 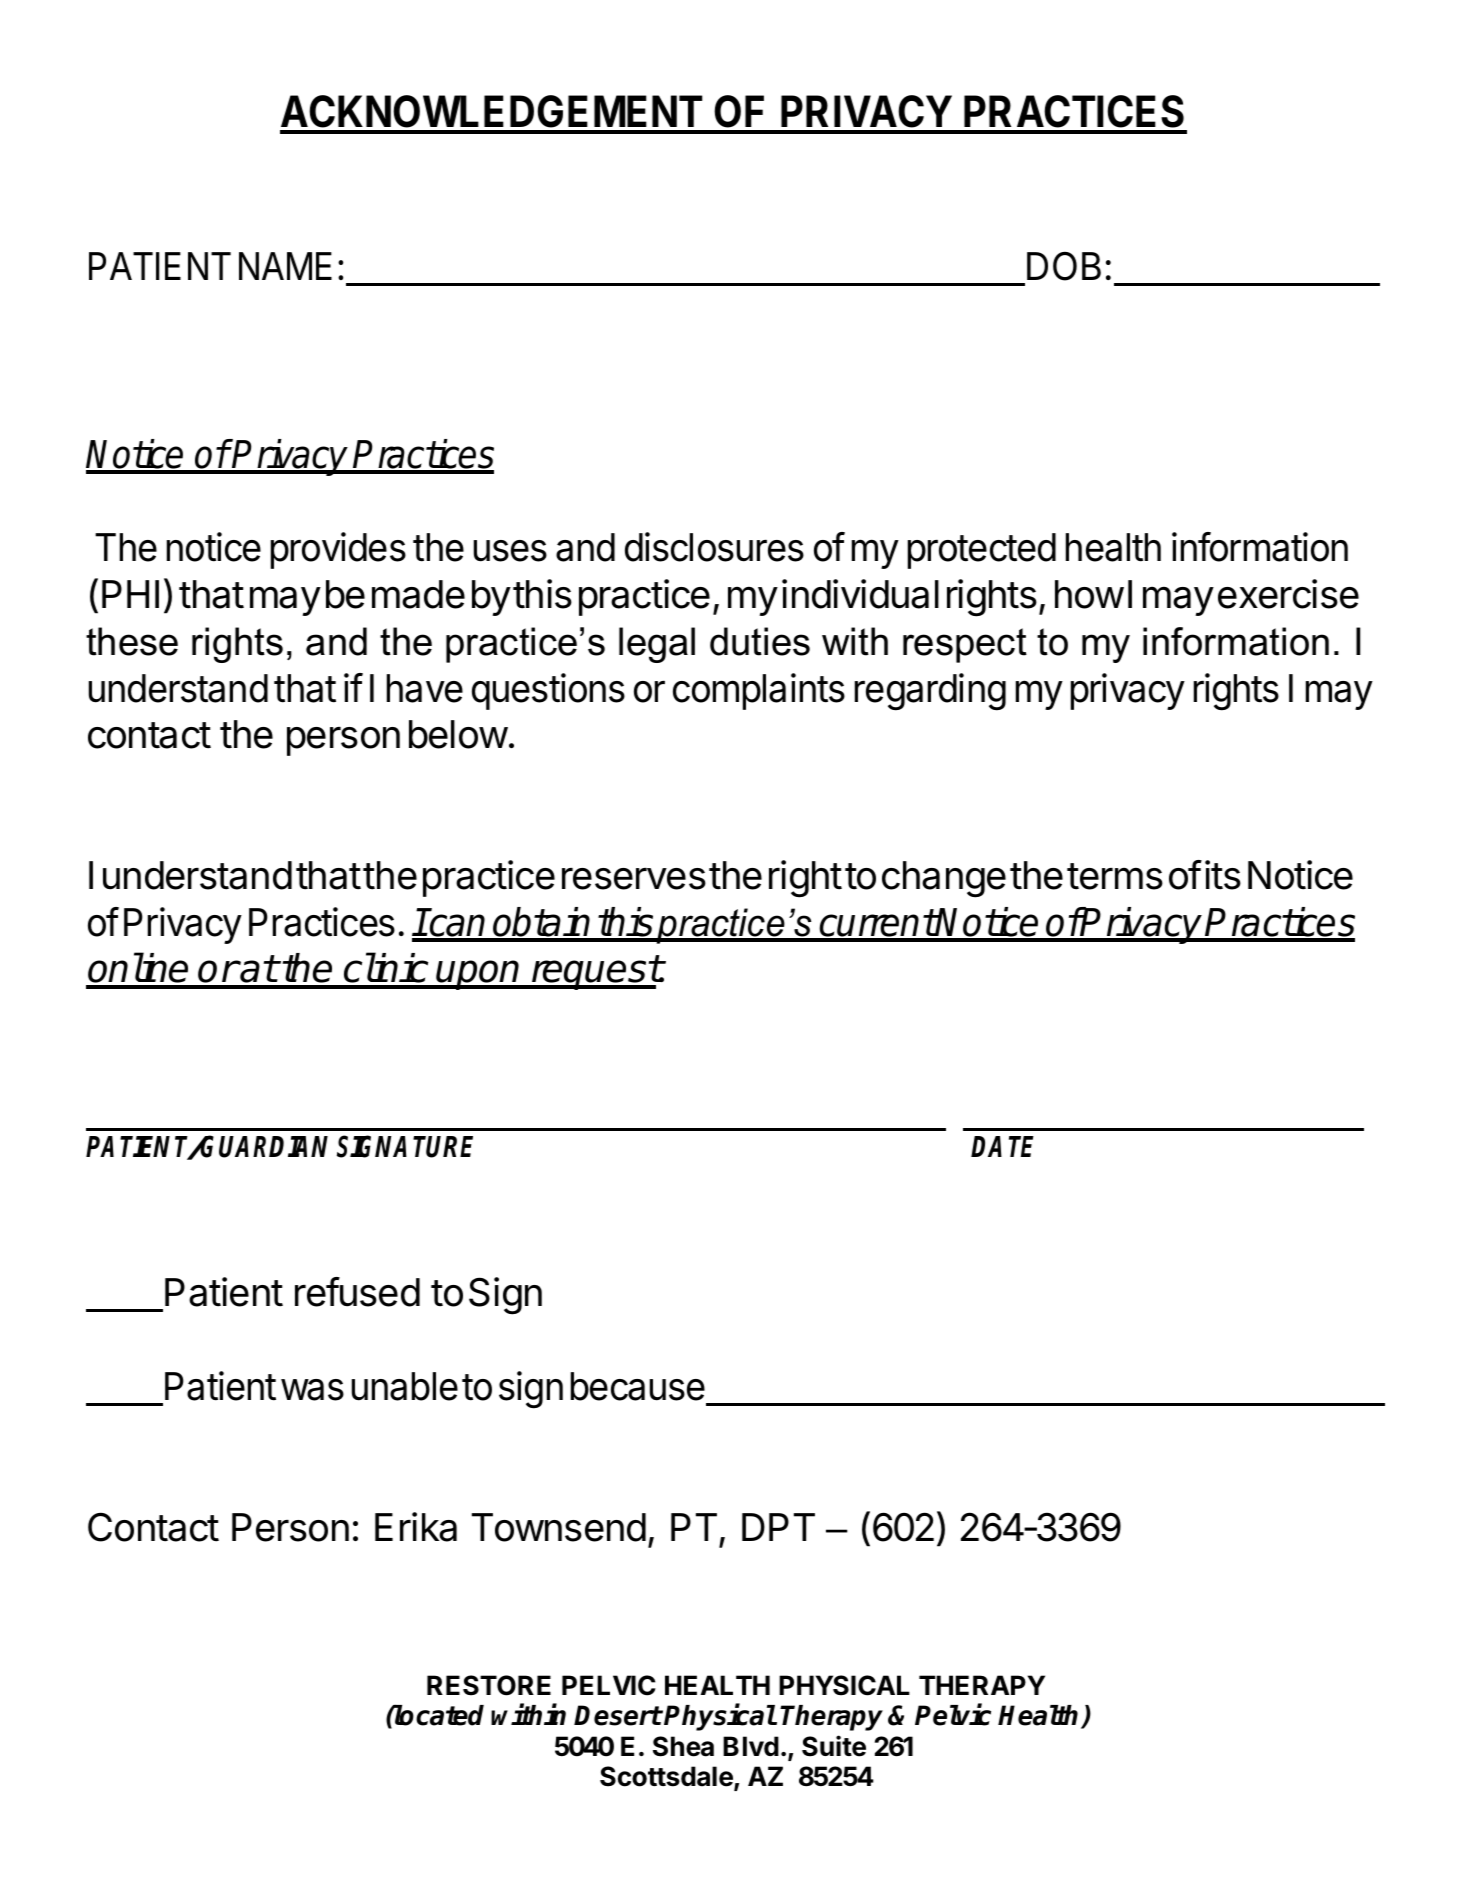 What do you see at coordinates (405, 1146) in the screenshot?
I see `SIGNATURE` at bounding box center [405, 1146].
